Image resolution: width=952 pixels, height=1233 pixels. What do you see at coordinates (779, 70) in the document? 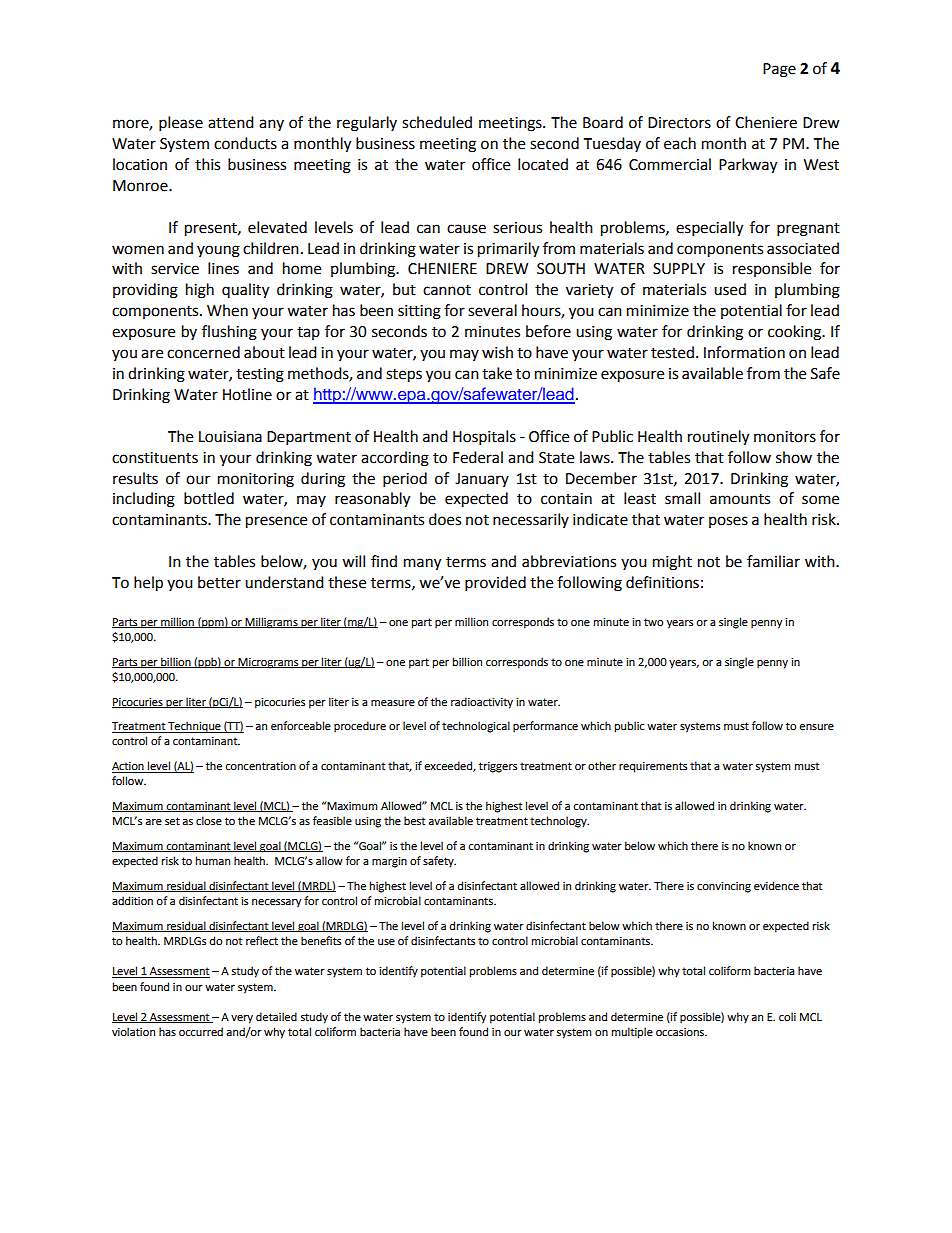
I see `Page` at bounding box center [779, 70].
